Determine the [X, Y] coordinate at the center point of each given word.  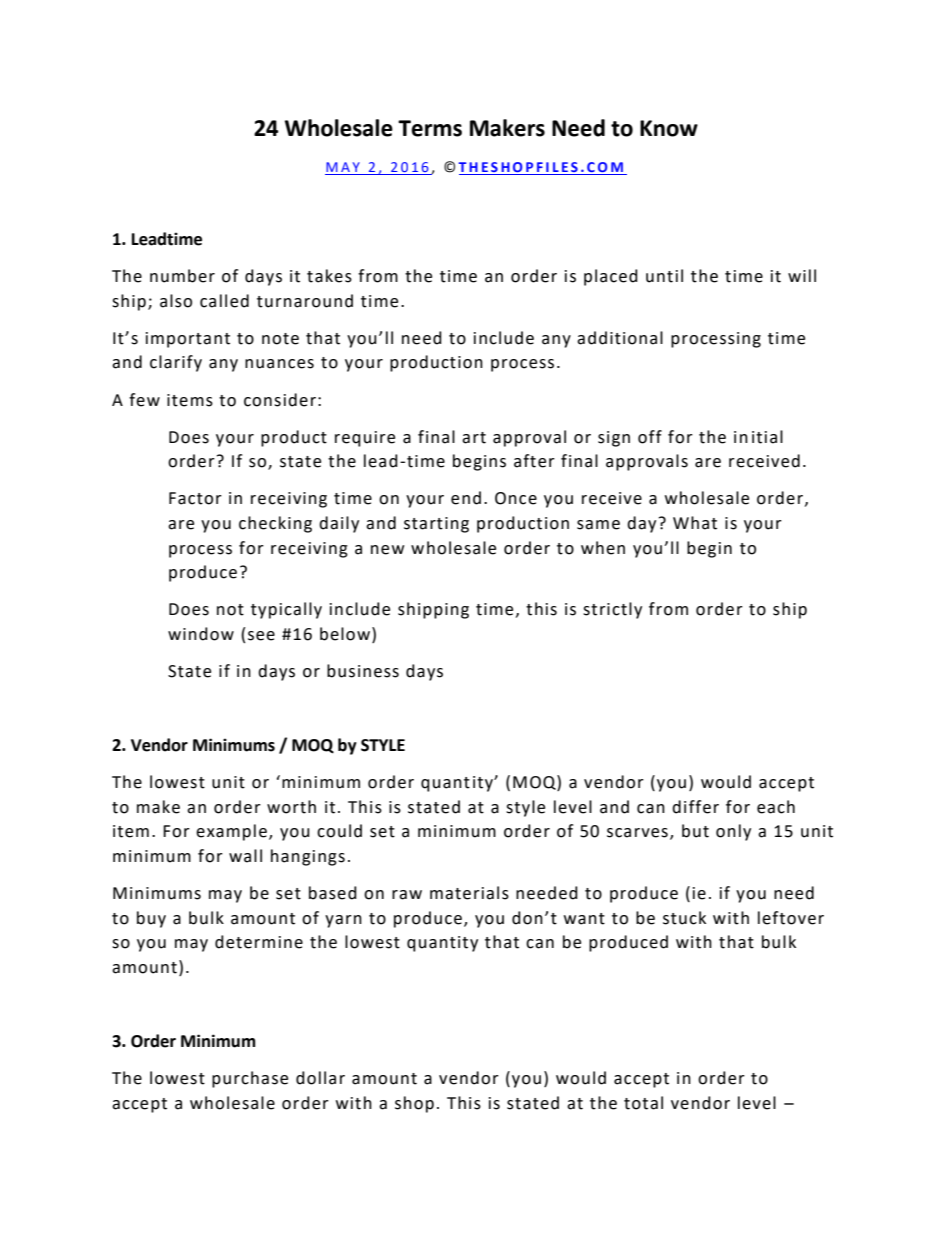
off [650, 437]
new [387, 550]
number [182, 276]
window [201, 634]
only [733, 832]
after [534, 461]
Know [669, 128]
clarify [176, 363]
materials [469, 893]
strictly [612, 610]
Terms [430, 128]
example [231, 832]
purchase [250, 1079]
